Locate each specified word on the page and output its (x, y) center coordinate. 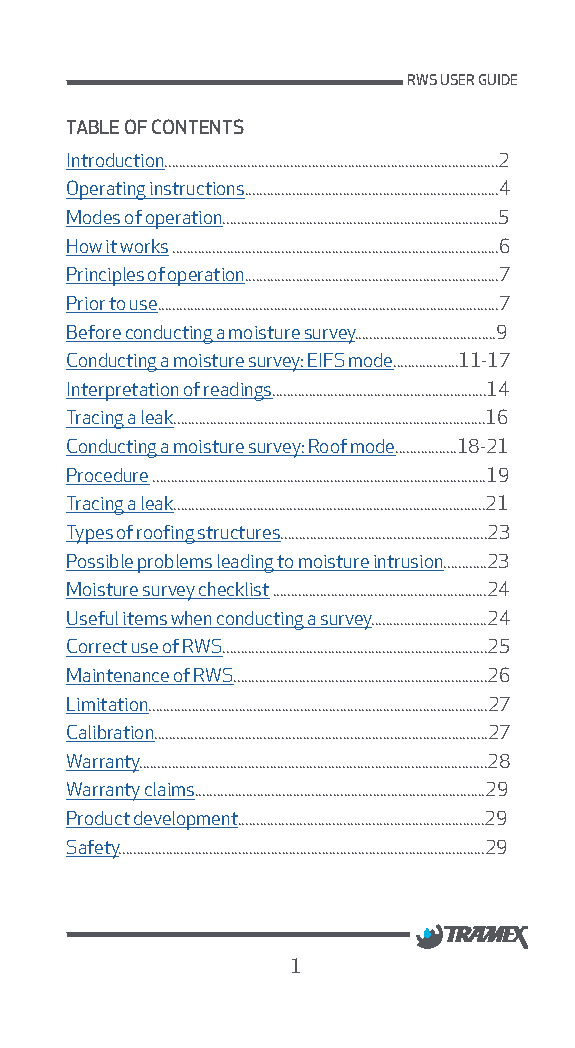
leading (246, 563)
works (144, 247)
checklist (233, 590)
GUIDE (498, 79)
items (145, 620)
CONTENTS (198, 126)
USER (457, 79)
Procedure (108, 476)
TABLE (93, 127)
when (192, 619)
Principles (106, 276)
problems (175, 563)
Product (99, 819)
